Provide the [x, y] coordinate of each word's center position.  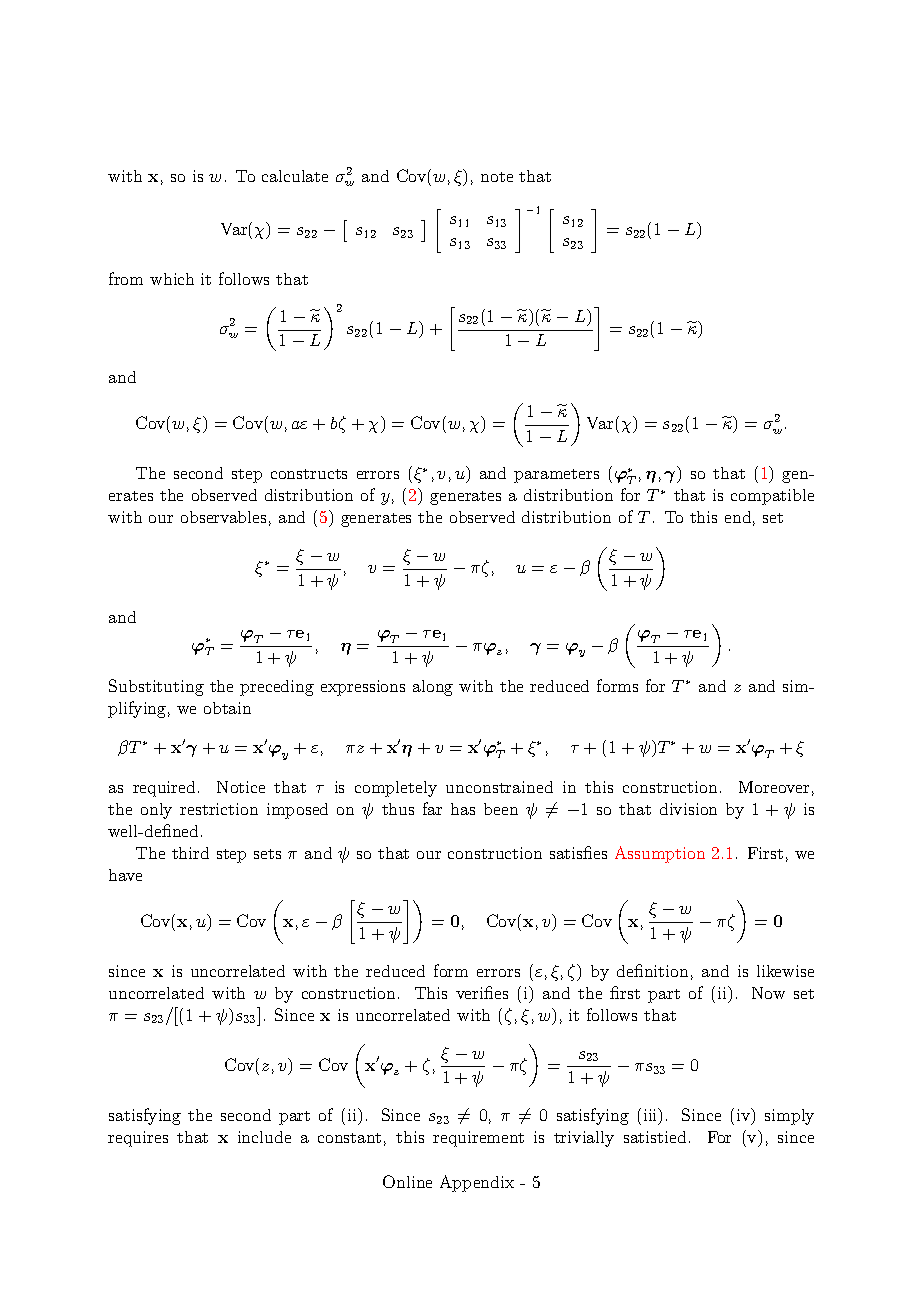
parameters [556, 476]
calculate [295, 176]
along [433, 688]
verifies [482, 992]
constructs [309, 474]
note [497, 177]
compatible [772, 497]
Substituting [156, 687]
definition [652, 970]
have [125, 875]
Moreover [774, 787]
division [688, 809]
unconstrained [499, 787]
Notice [241, 787]
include [264, 1137]
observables [223, 517]
